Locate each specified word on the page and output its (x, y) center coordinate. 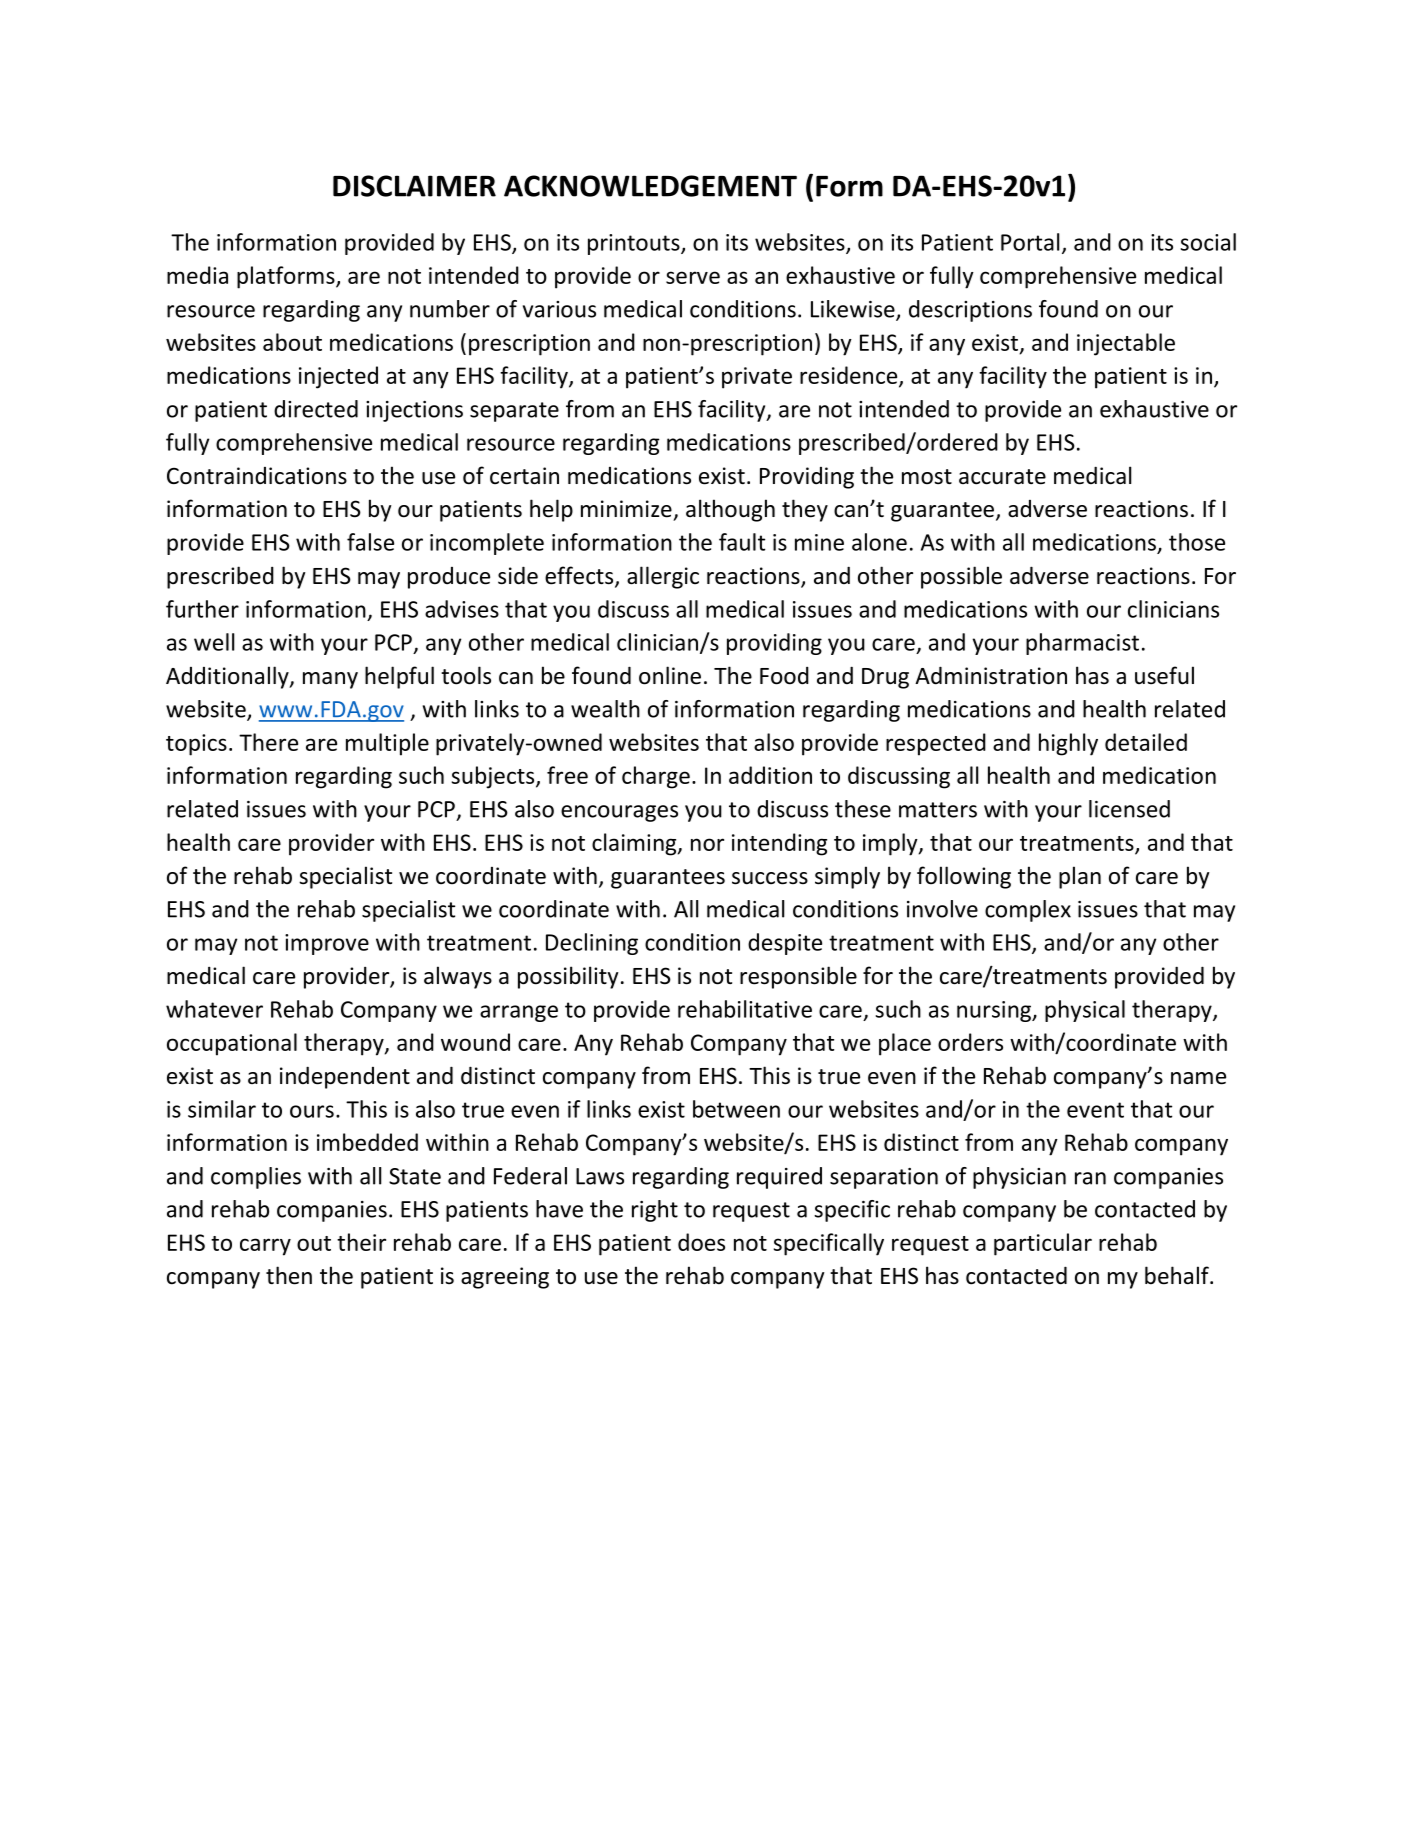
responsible (798, 977)
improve (327, 944)
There (268, 742)
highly (1068, 744)
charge (656, 777)
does (701, 1242)
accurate (1002, 477)
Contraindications (257, 476)
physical (1085, 1011)
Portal (1030, 242)
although (730, 510)
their (361, 1242)
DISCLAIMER (414, 186)
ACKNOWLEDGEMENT (650, 186)
